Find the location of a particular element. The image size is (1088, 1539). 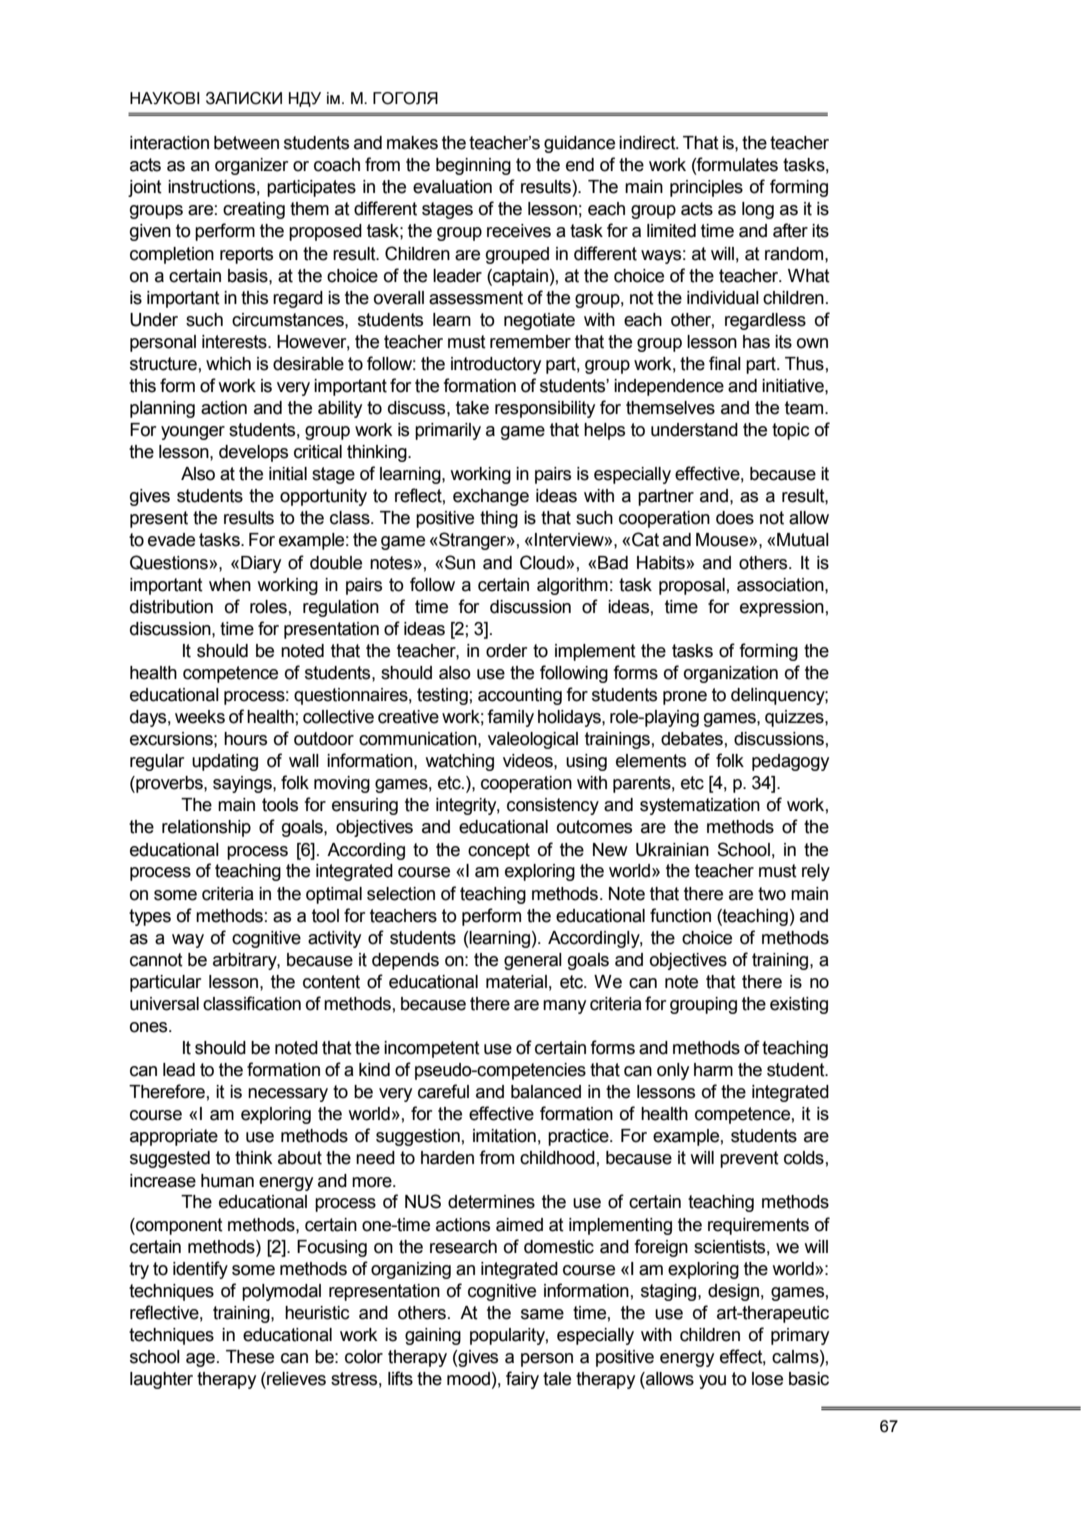

exchange is located at coordinates (491, 497).
